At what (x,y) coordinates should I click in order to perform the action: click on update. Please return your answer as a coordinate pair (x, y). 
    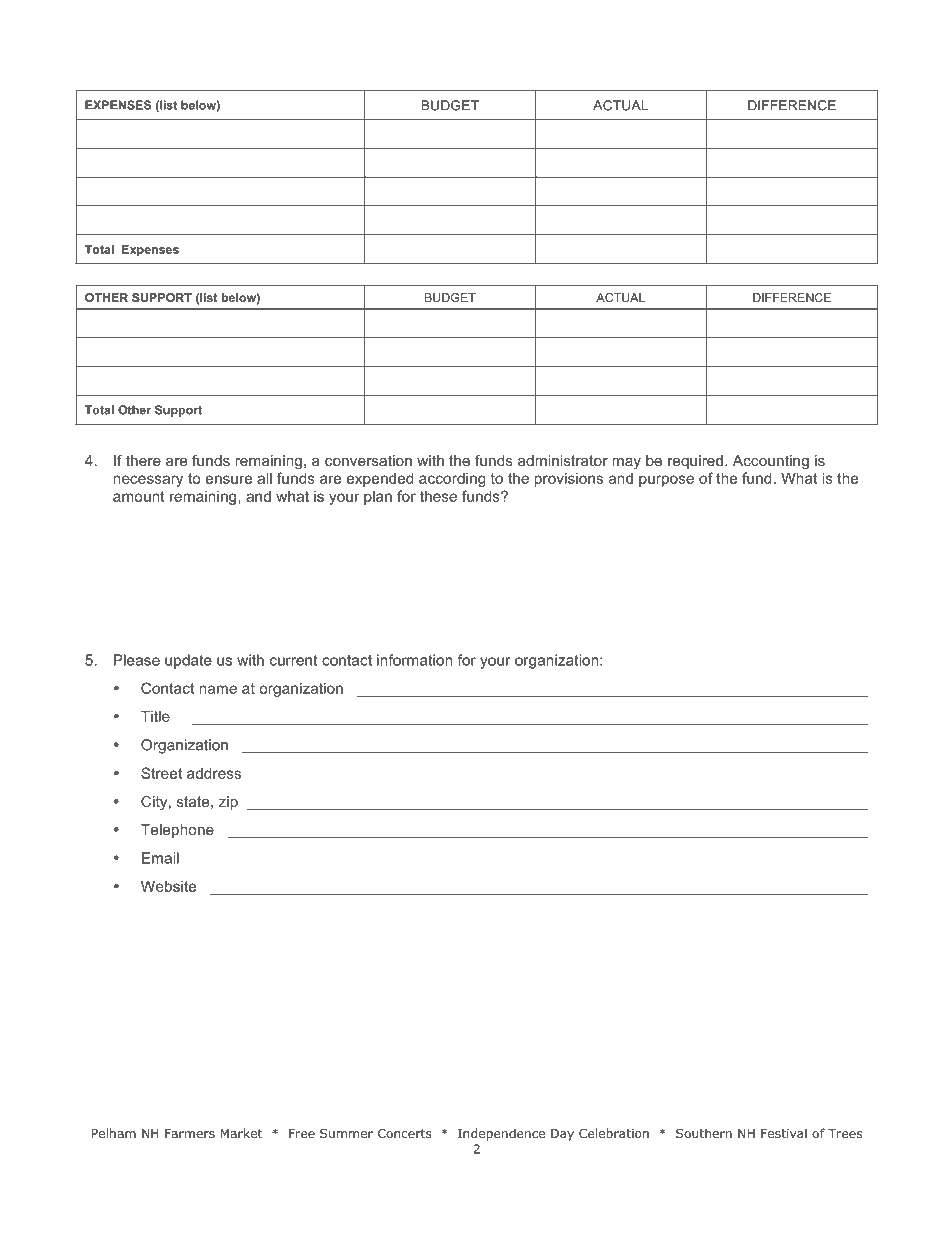
    Looking at the image, I should click on (188, 661).
